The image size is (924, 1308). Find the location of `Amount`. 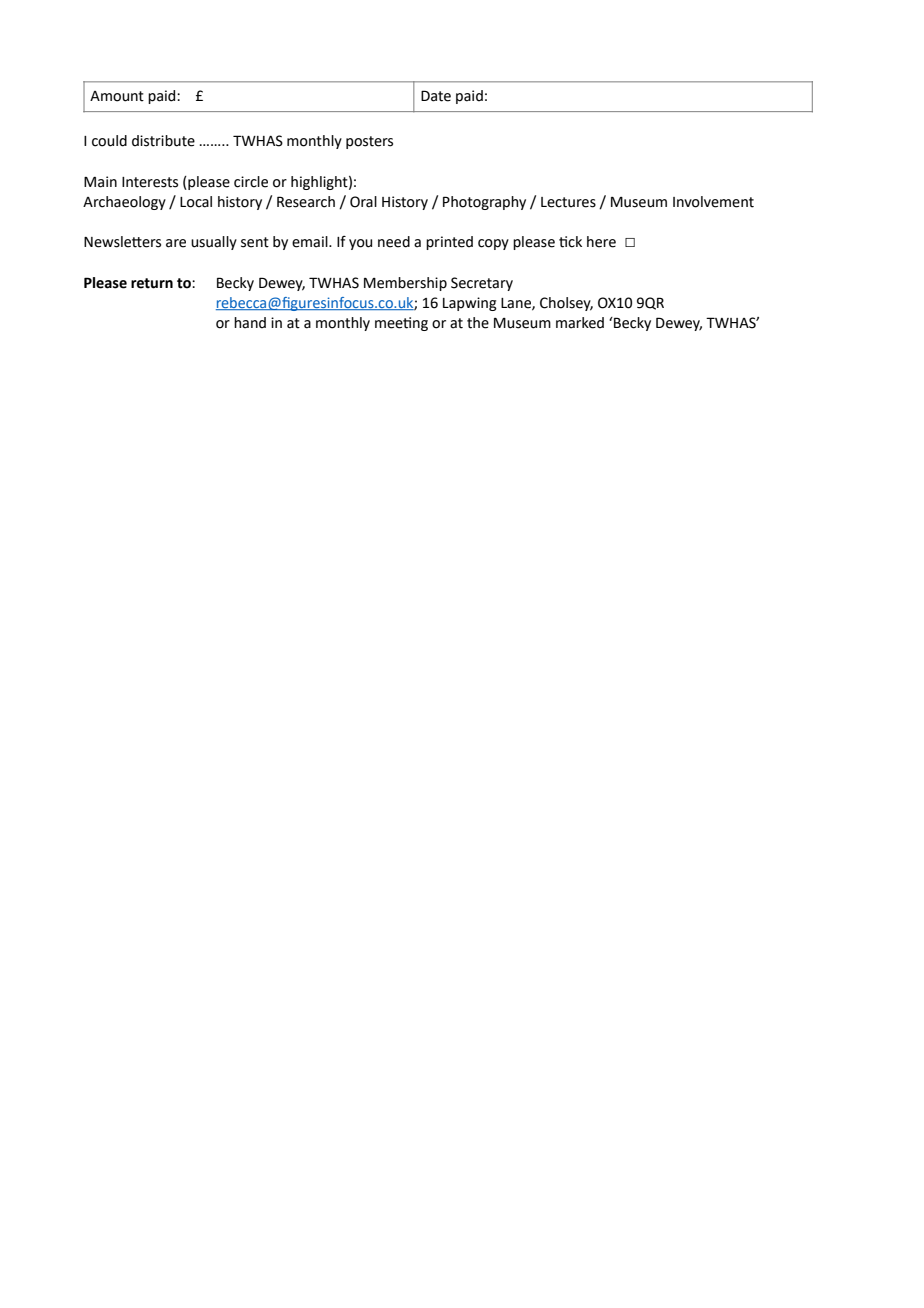

Amount is located at coordinates (117, 96).
